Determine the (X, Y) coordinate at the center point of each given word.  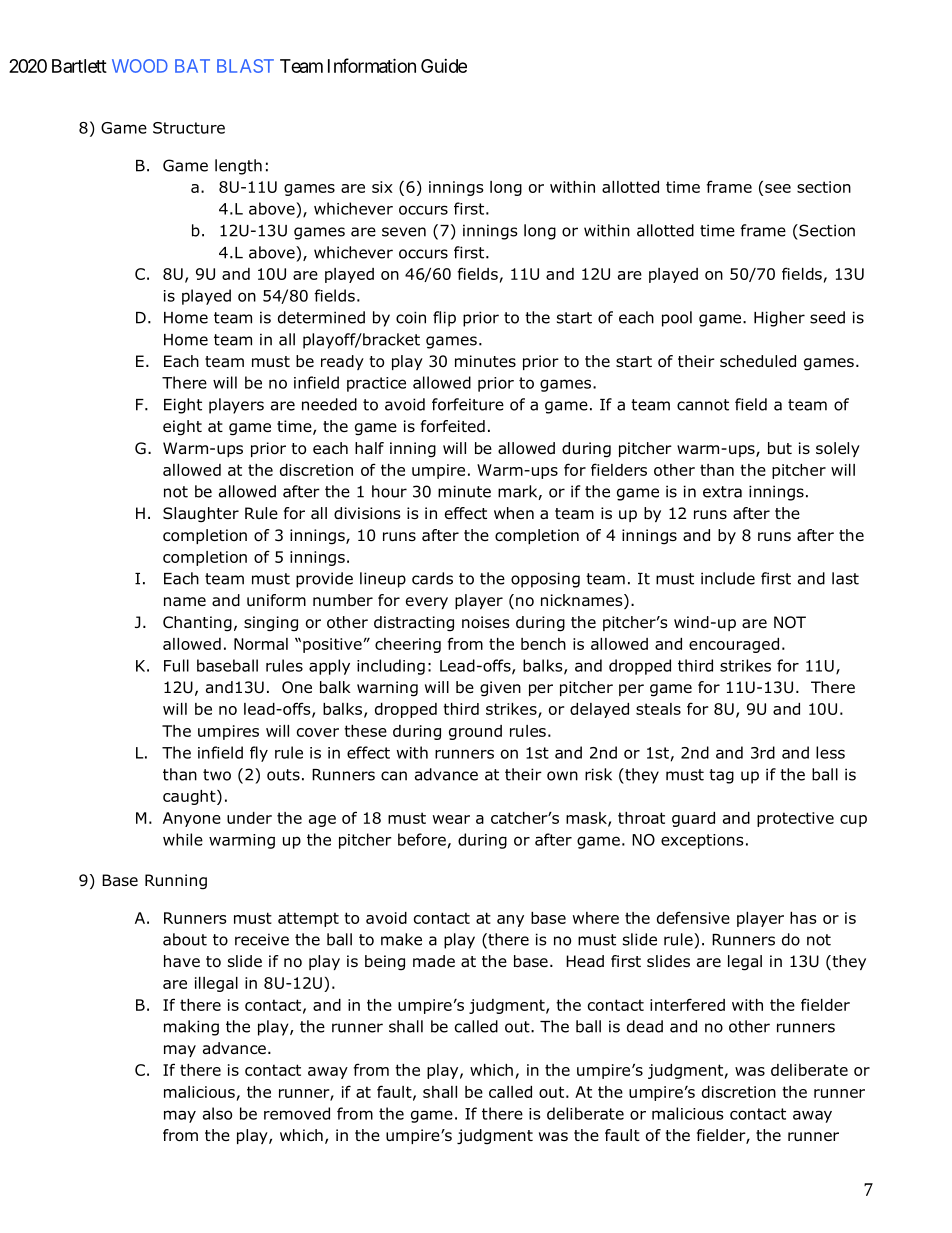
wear (451, 819)
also (217, 1113)
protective (795, 819)
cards (432, 578)
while (183, 839)
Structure (189, 128)
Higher (779, 319)
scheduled (758, 361)
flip (444, 319)
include (728, 578)
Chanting (197, 624)
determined (321, 317)
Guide (444, 66)
